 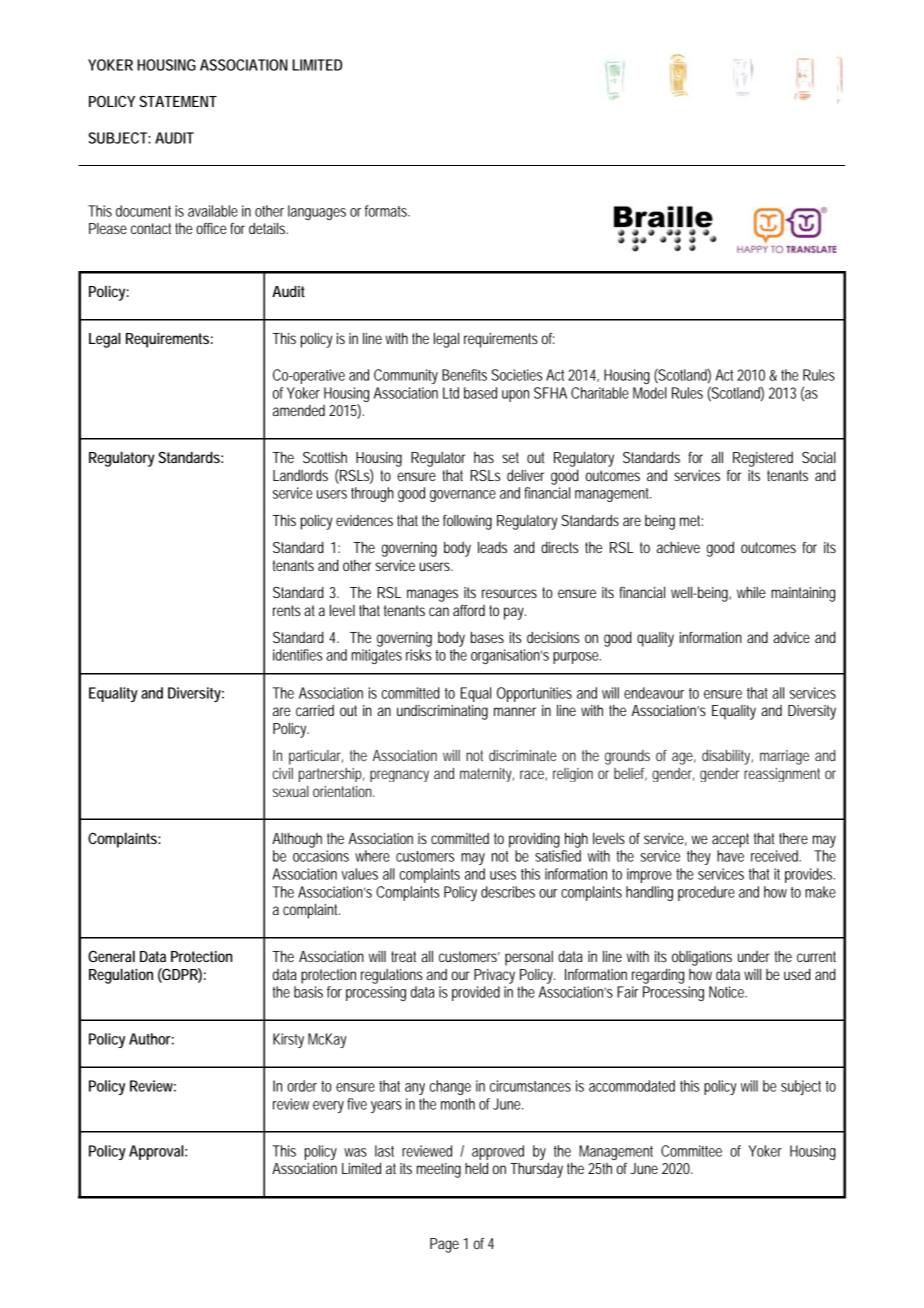 I want to click on Approval, so click(x=156, y=1152).
